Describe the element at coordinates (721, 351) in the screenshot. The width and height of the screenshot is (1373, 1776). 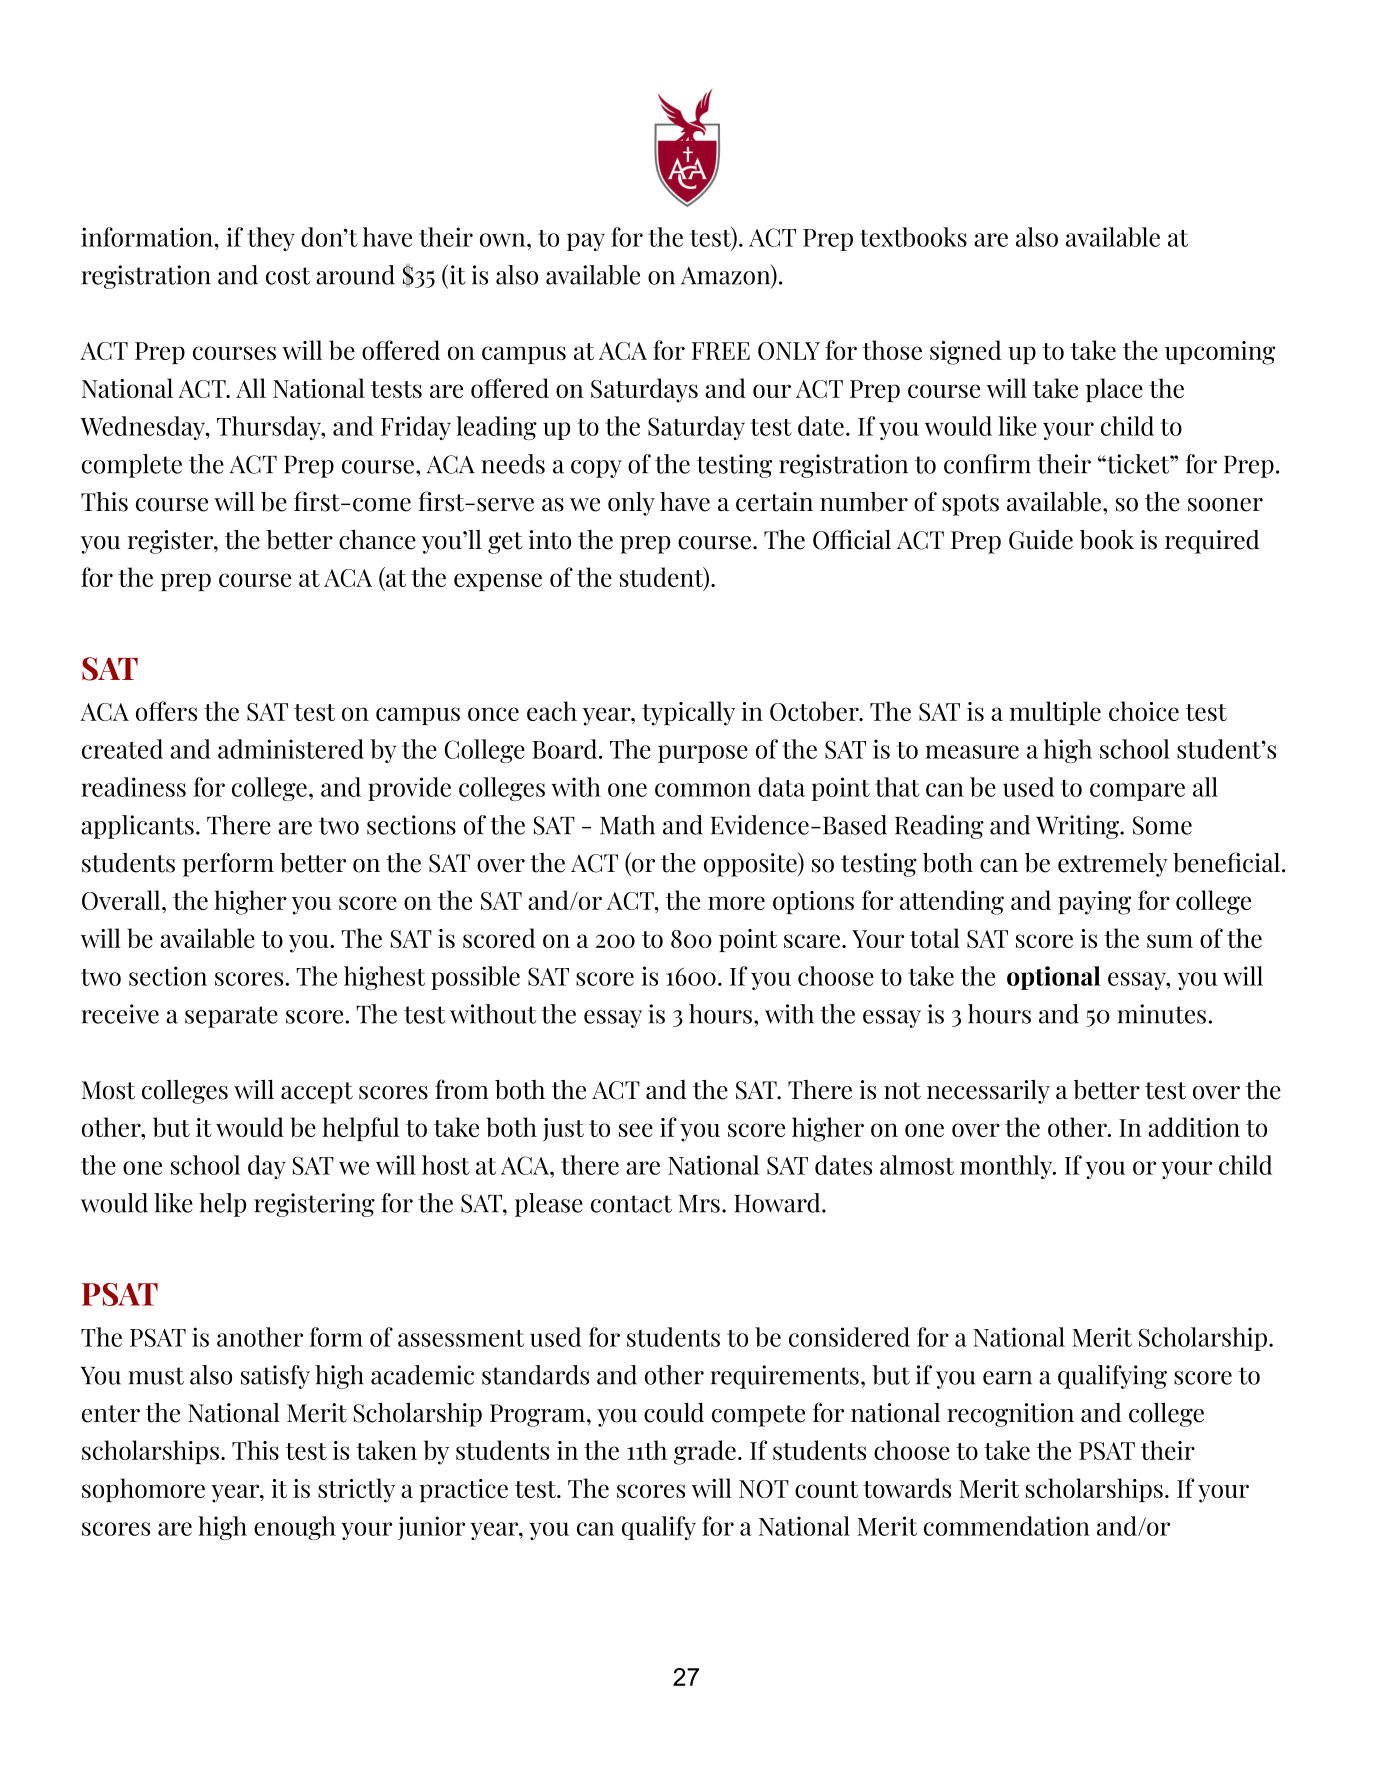
I see `FREE` at that location.
